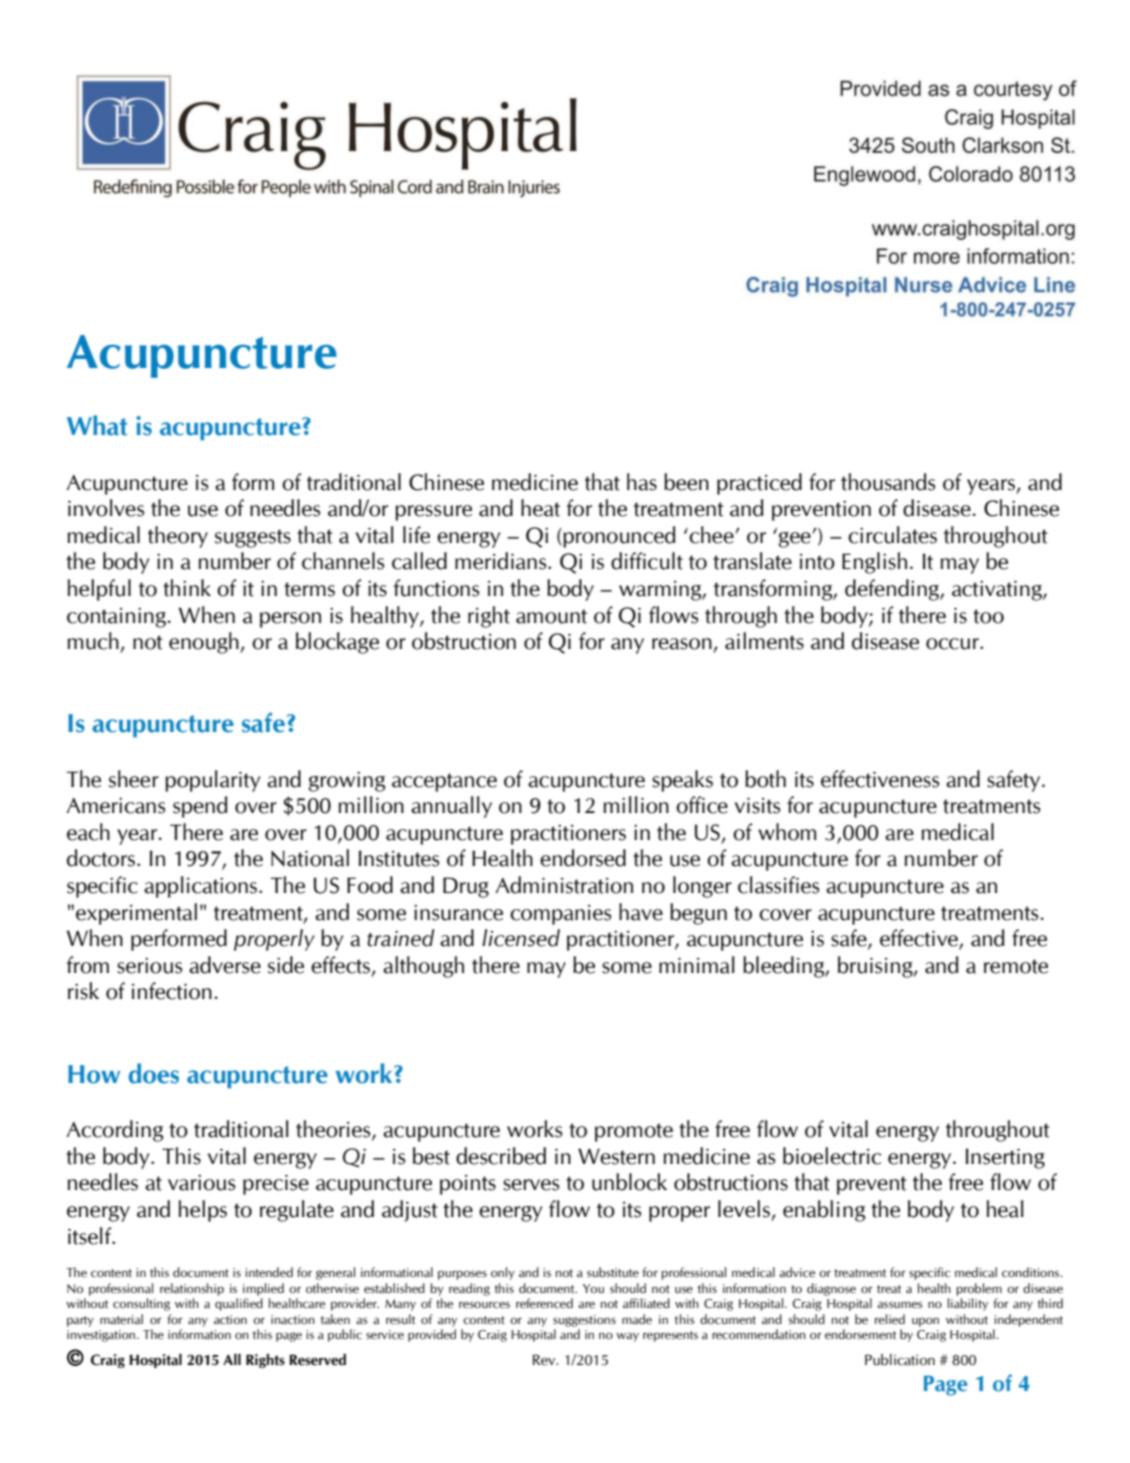 Image resolution: width=1130 pixels, height=1463 pixels. Describe the element at coordinates (682, 781) in the screenshot. I see `speaks` at that location.
